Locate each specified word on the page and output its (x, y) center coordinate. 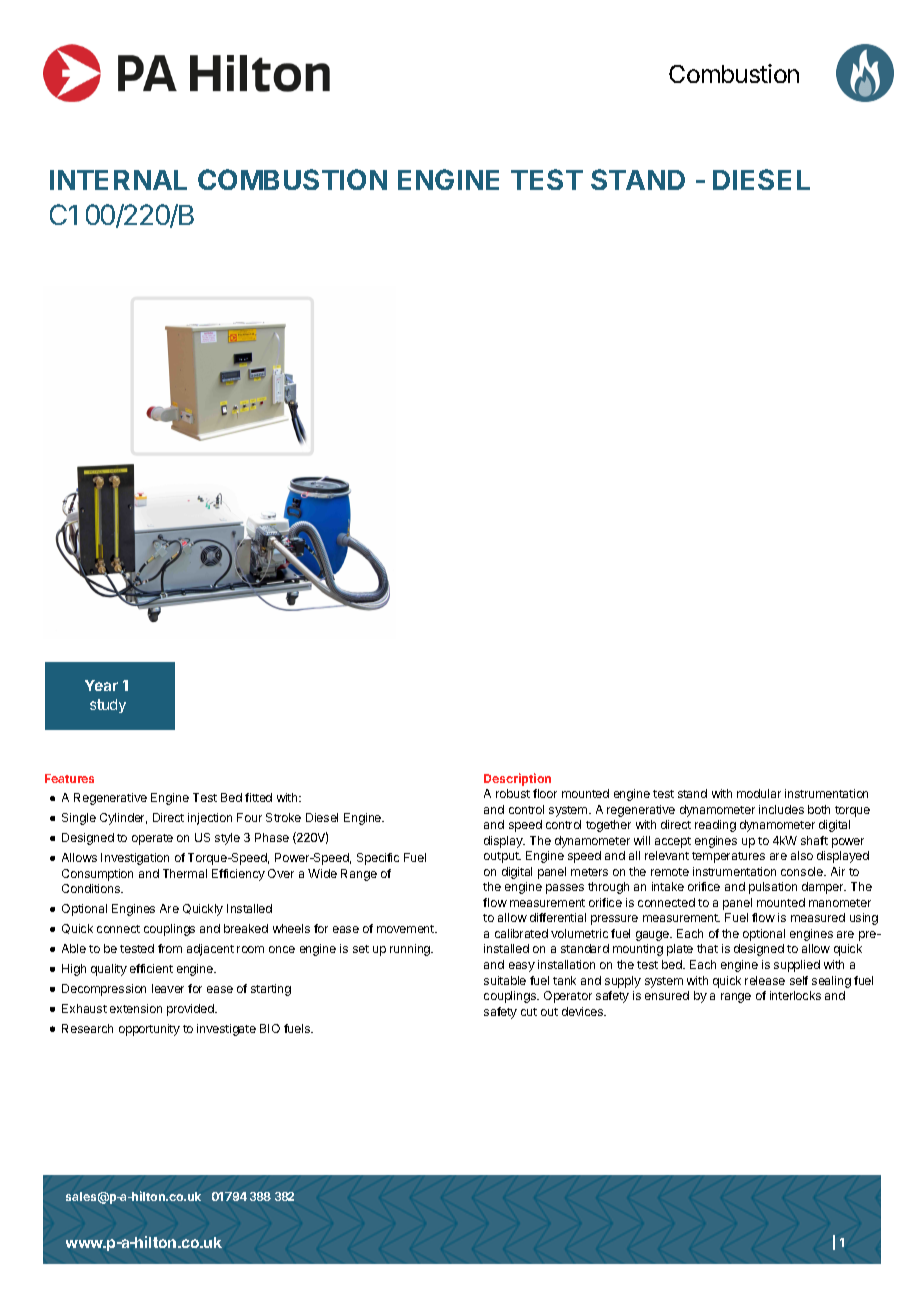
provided (191, 1010)
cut (529, 1012)
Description (517, 779)
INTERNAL (118, 180)
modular (759, 793)
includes (781, 809)
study (108, 706)
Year (101, 685)
